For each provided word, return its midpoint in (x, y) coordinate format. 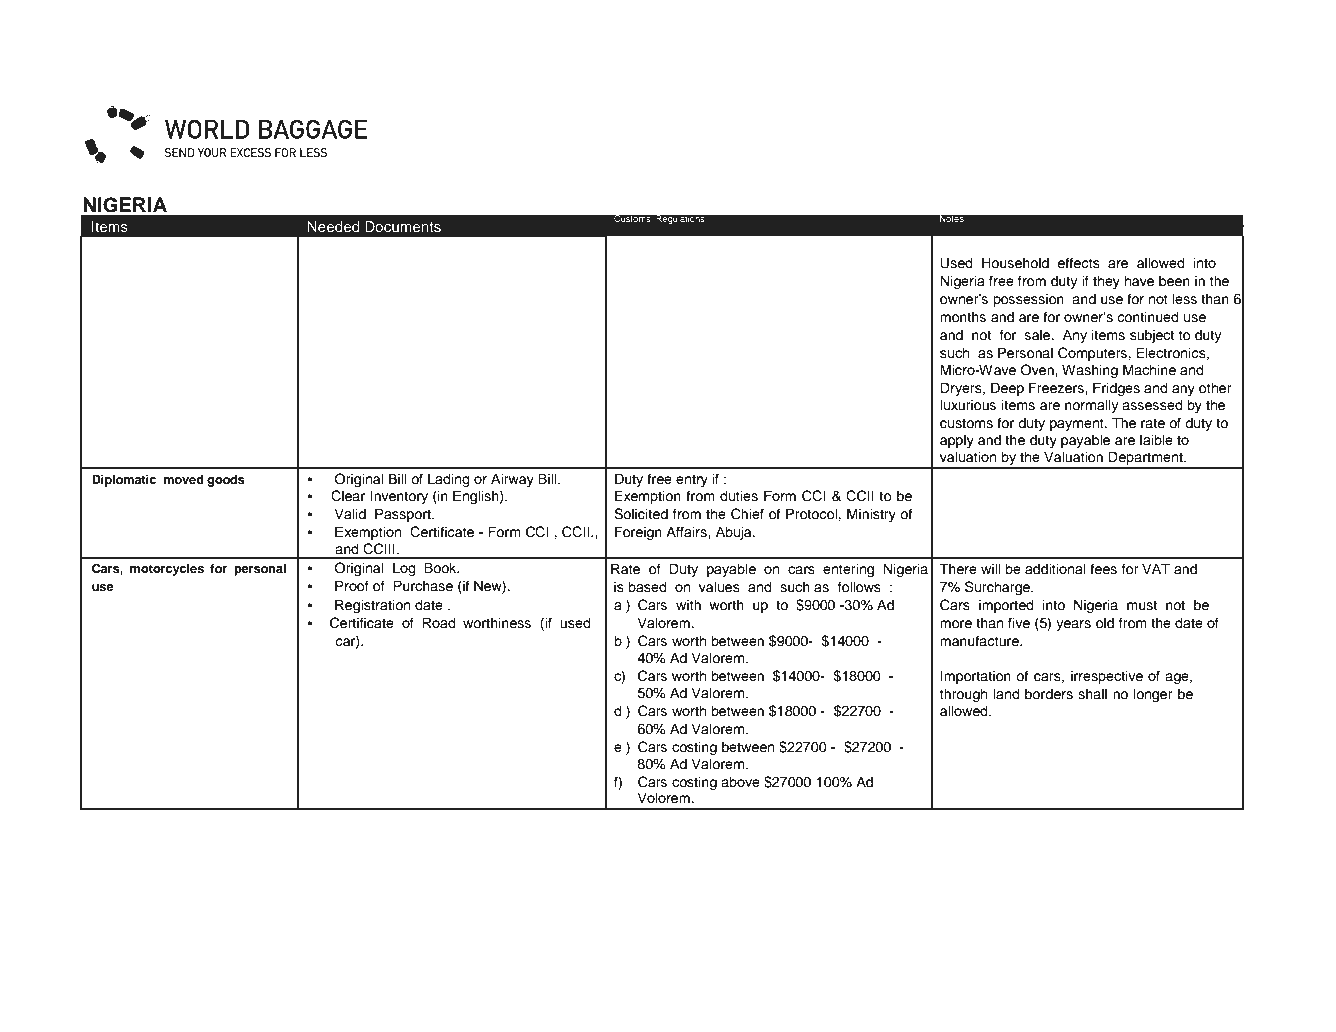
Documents (403, 227)
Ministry (871, 515)
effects (1078, 263)
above (740, 781)
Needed (333, 227)
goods (226, 481)
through (963, 695)
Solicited (641, 514)
